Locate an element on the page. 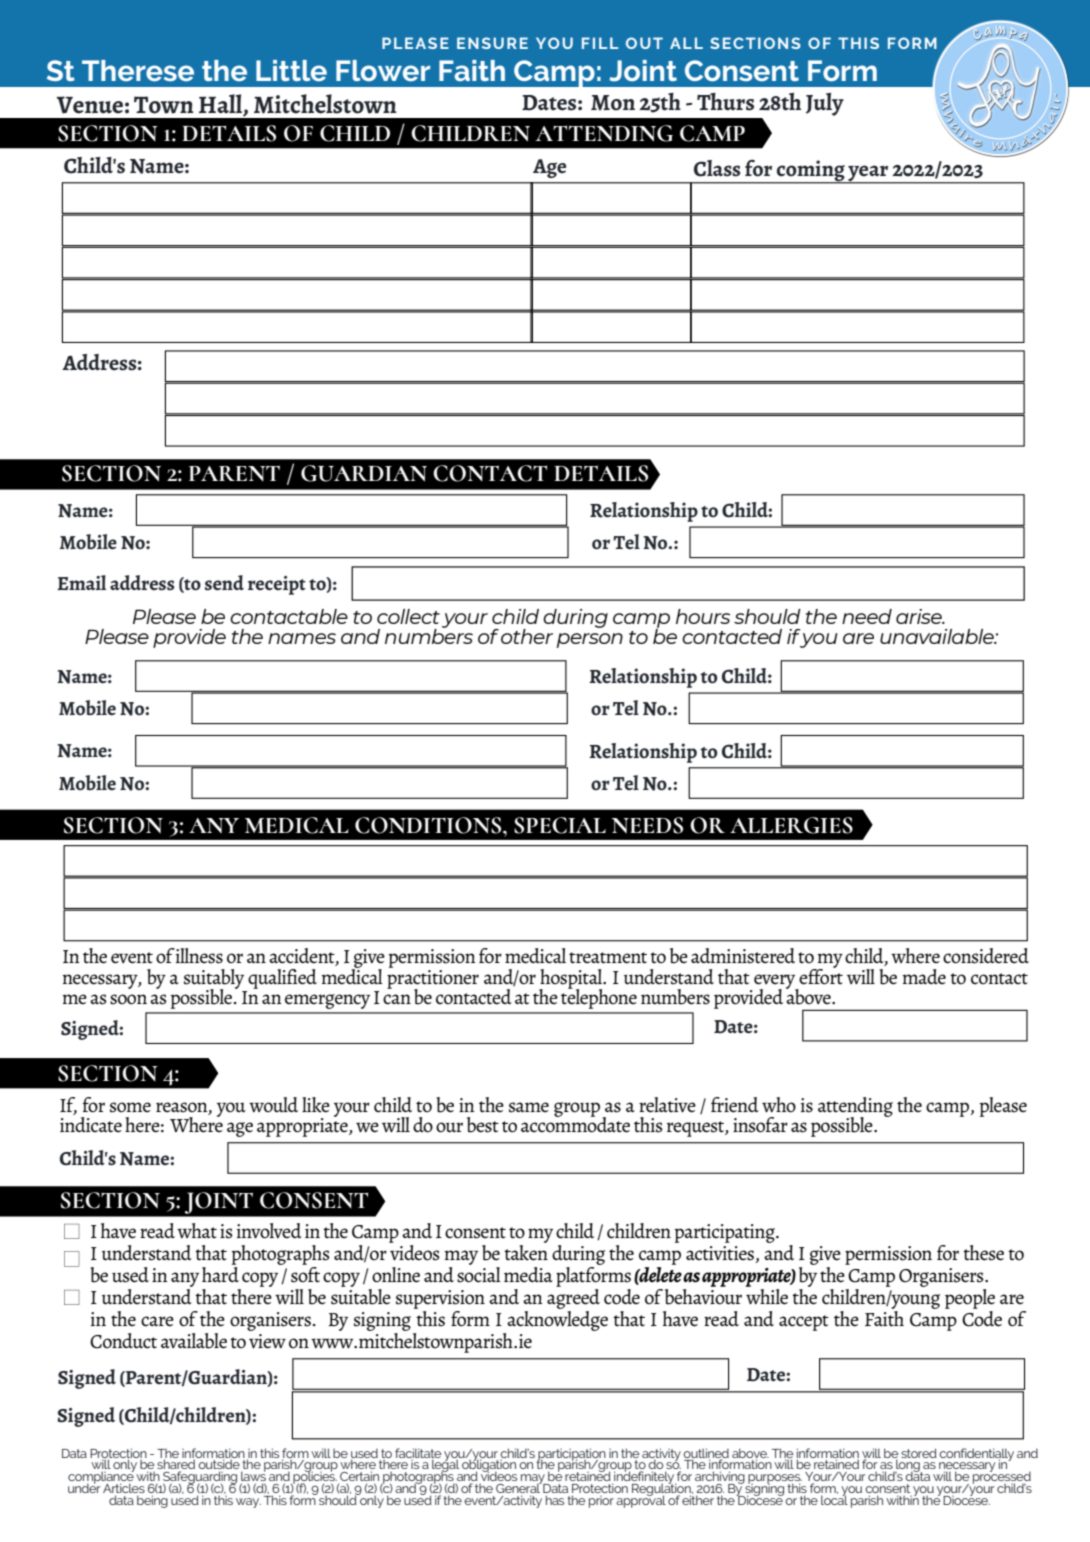 This image has height=1542, width=1090. participation is located at coordinates (572, 1455).
